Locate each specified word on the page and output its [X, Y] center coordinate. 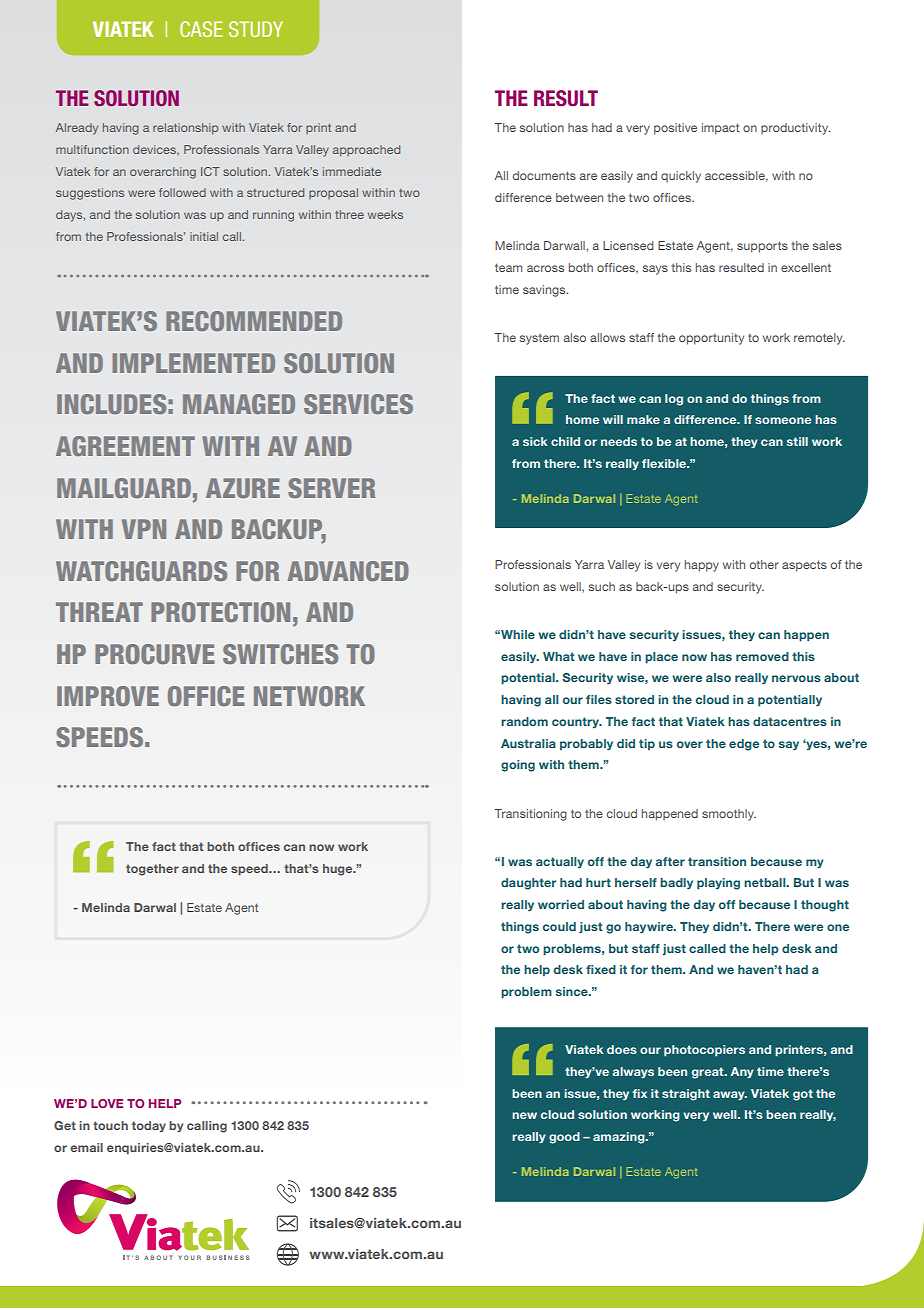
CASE [201, 29]
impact [720, 129]
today [149, 1126]
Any [742, 1073]
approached [366, 151]
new [524, 1115]
